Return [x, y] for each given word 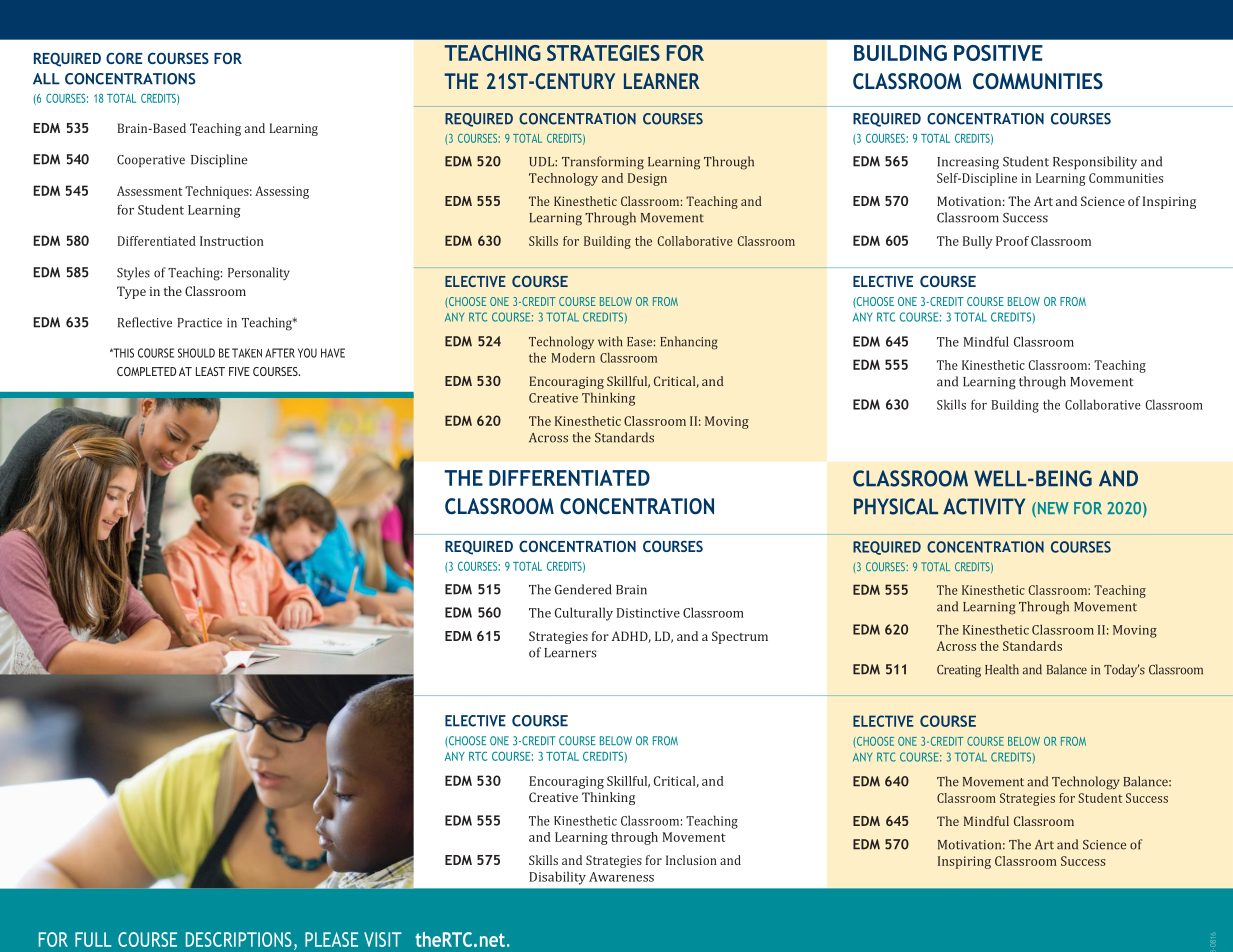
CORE [124, 58]
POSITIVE [998, 53]
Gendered [583, 589]
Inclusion [691, 860]
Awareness [621, 877]
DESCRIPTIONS [239, 939]
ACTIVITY [984, 506]
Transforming [603, 163]
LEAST [210, 371]
